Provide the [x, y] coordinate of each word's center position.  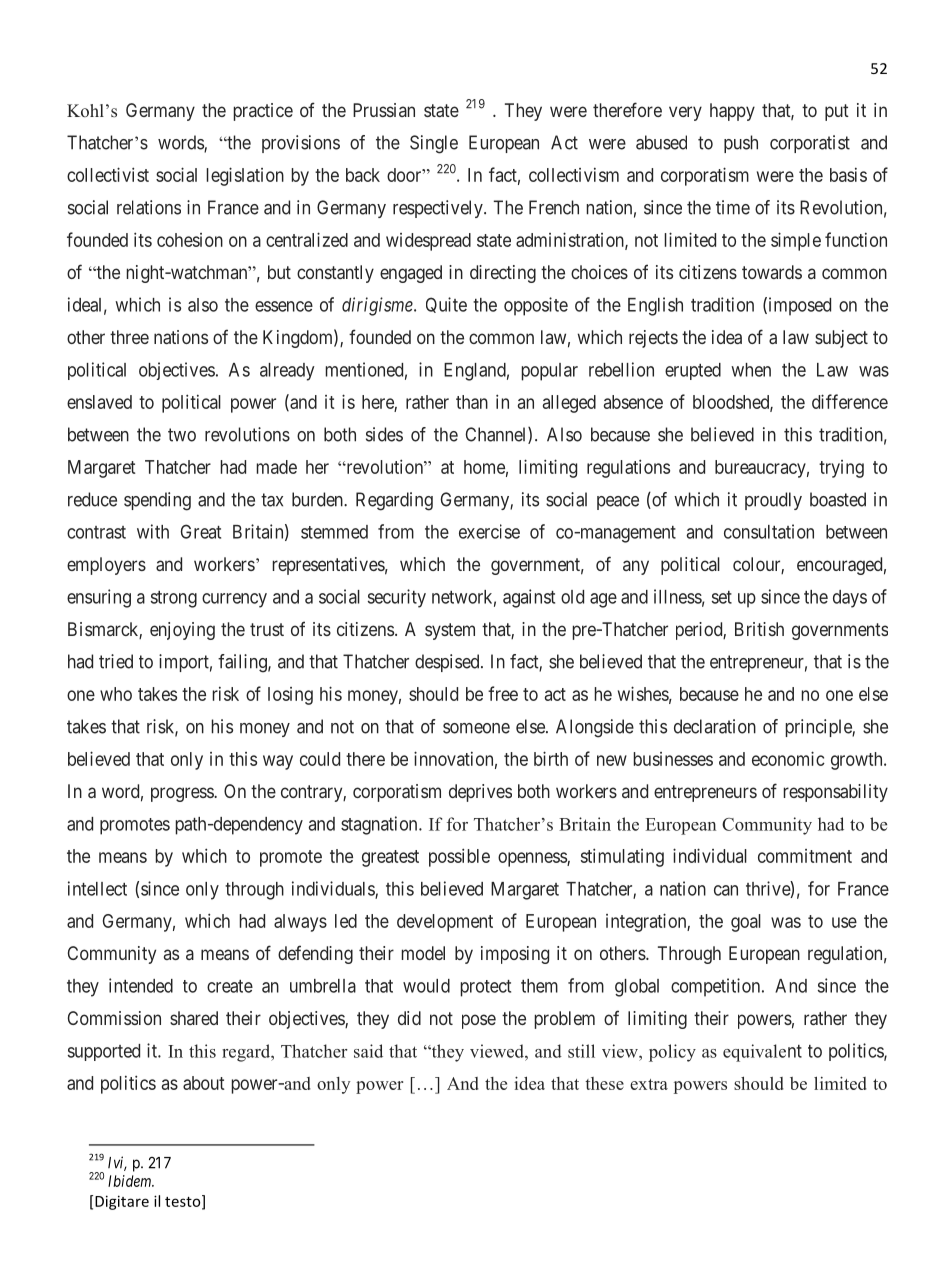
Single [434, 144]
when [751, 370]
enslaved [99, 402]
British [759, 629]
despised [448, 663]
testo [184, 1202]
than [472, 402]
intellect [97, 888]
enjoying [182, 631]
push [741, 144]
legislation [245, 176]
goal [746, 923]
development [445, 923]
